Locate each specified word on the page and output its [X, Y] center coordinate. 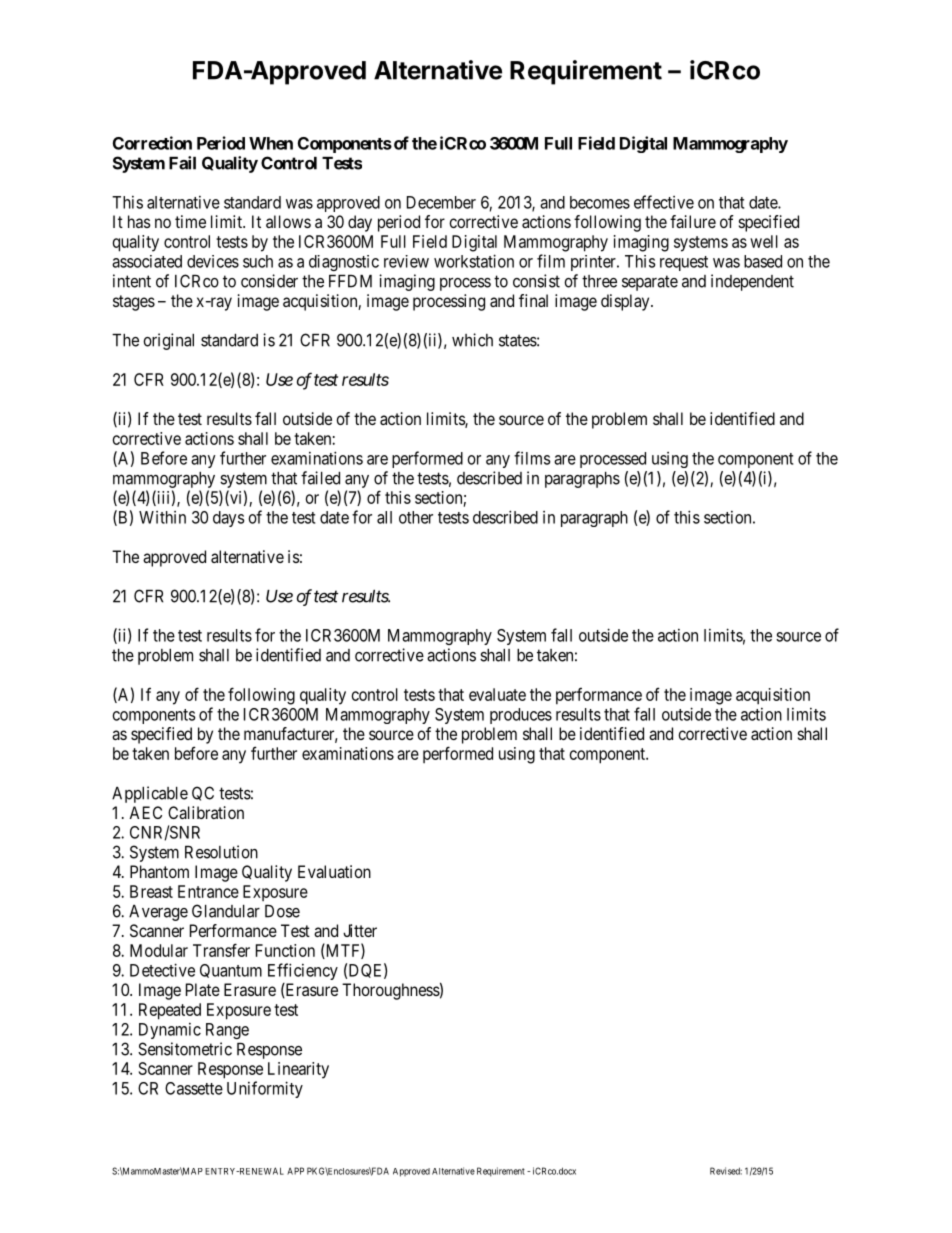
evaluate [497, 694]
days [228, 519]
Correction [152, 143]
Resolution [221, 852]
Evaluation [334, 871]
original [168, 341]
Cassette [194, 1088]
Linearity [298, 1070]
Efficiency [303, 971]
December [441, 202]
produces [521, 716]
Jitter [360, 930]
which [472, 340]
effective [664, 202]
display [626, 302]
